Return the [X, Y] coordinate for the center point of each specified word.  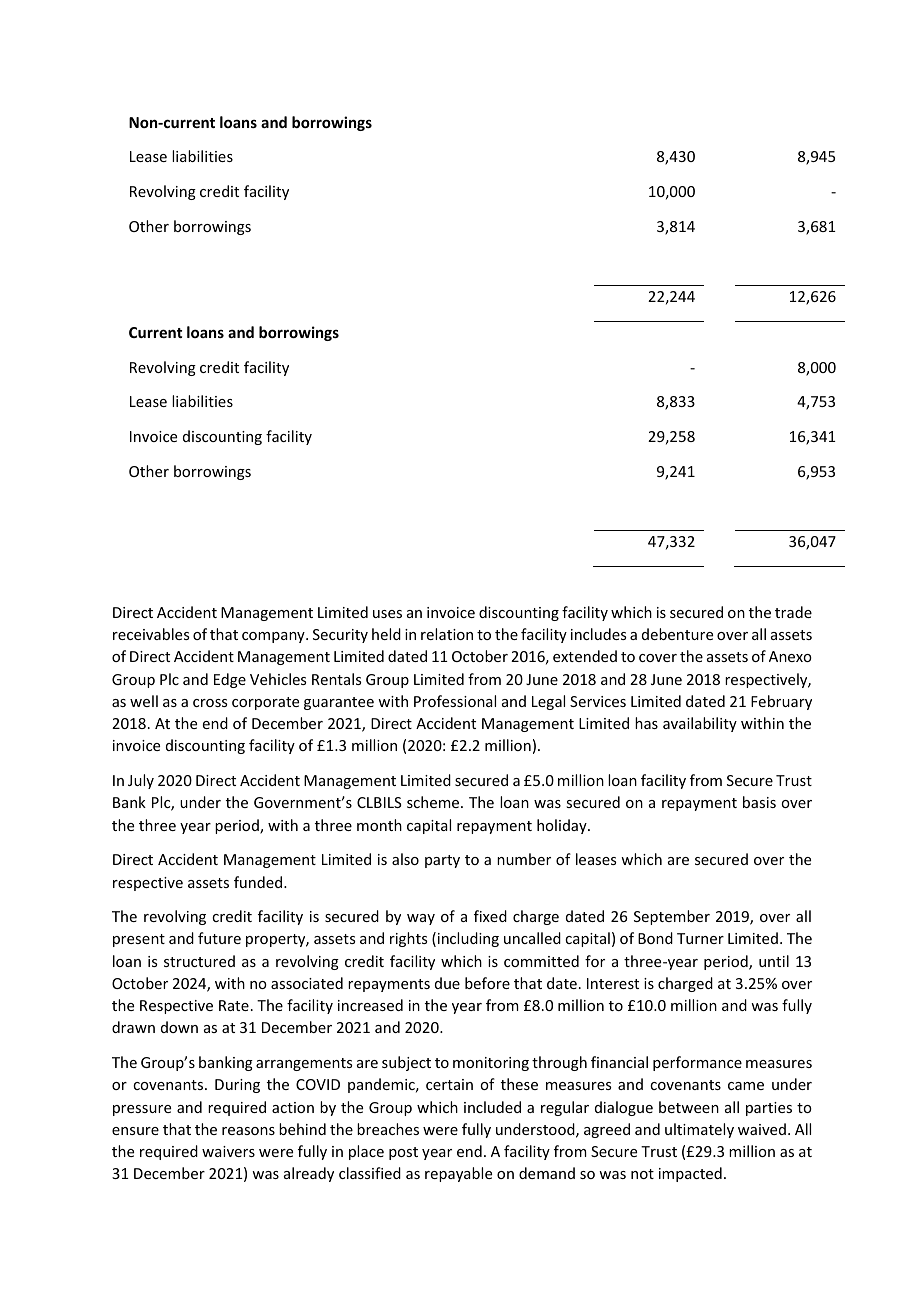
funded [259, 882]
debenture [677, 634]
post [403, 1153]
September [672, 917]
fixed [490, 916]
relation [447, 634]
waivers [228, 1151]
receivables [151, 634]
